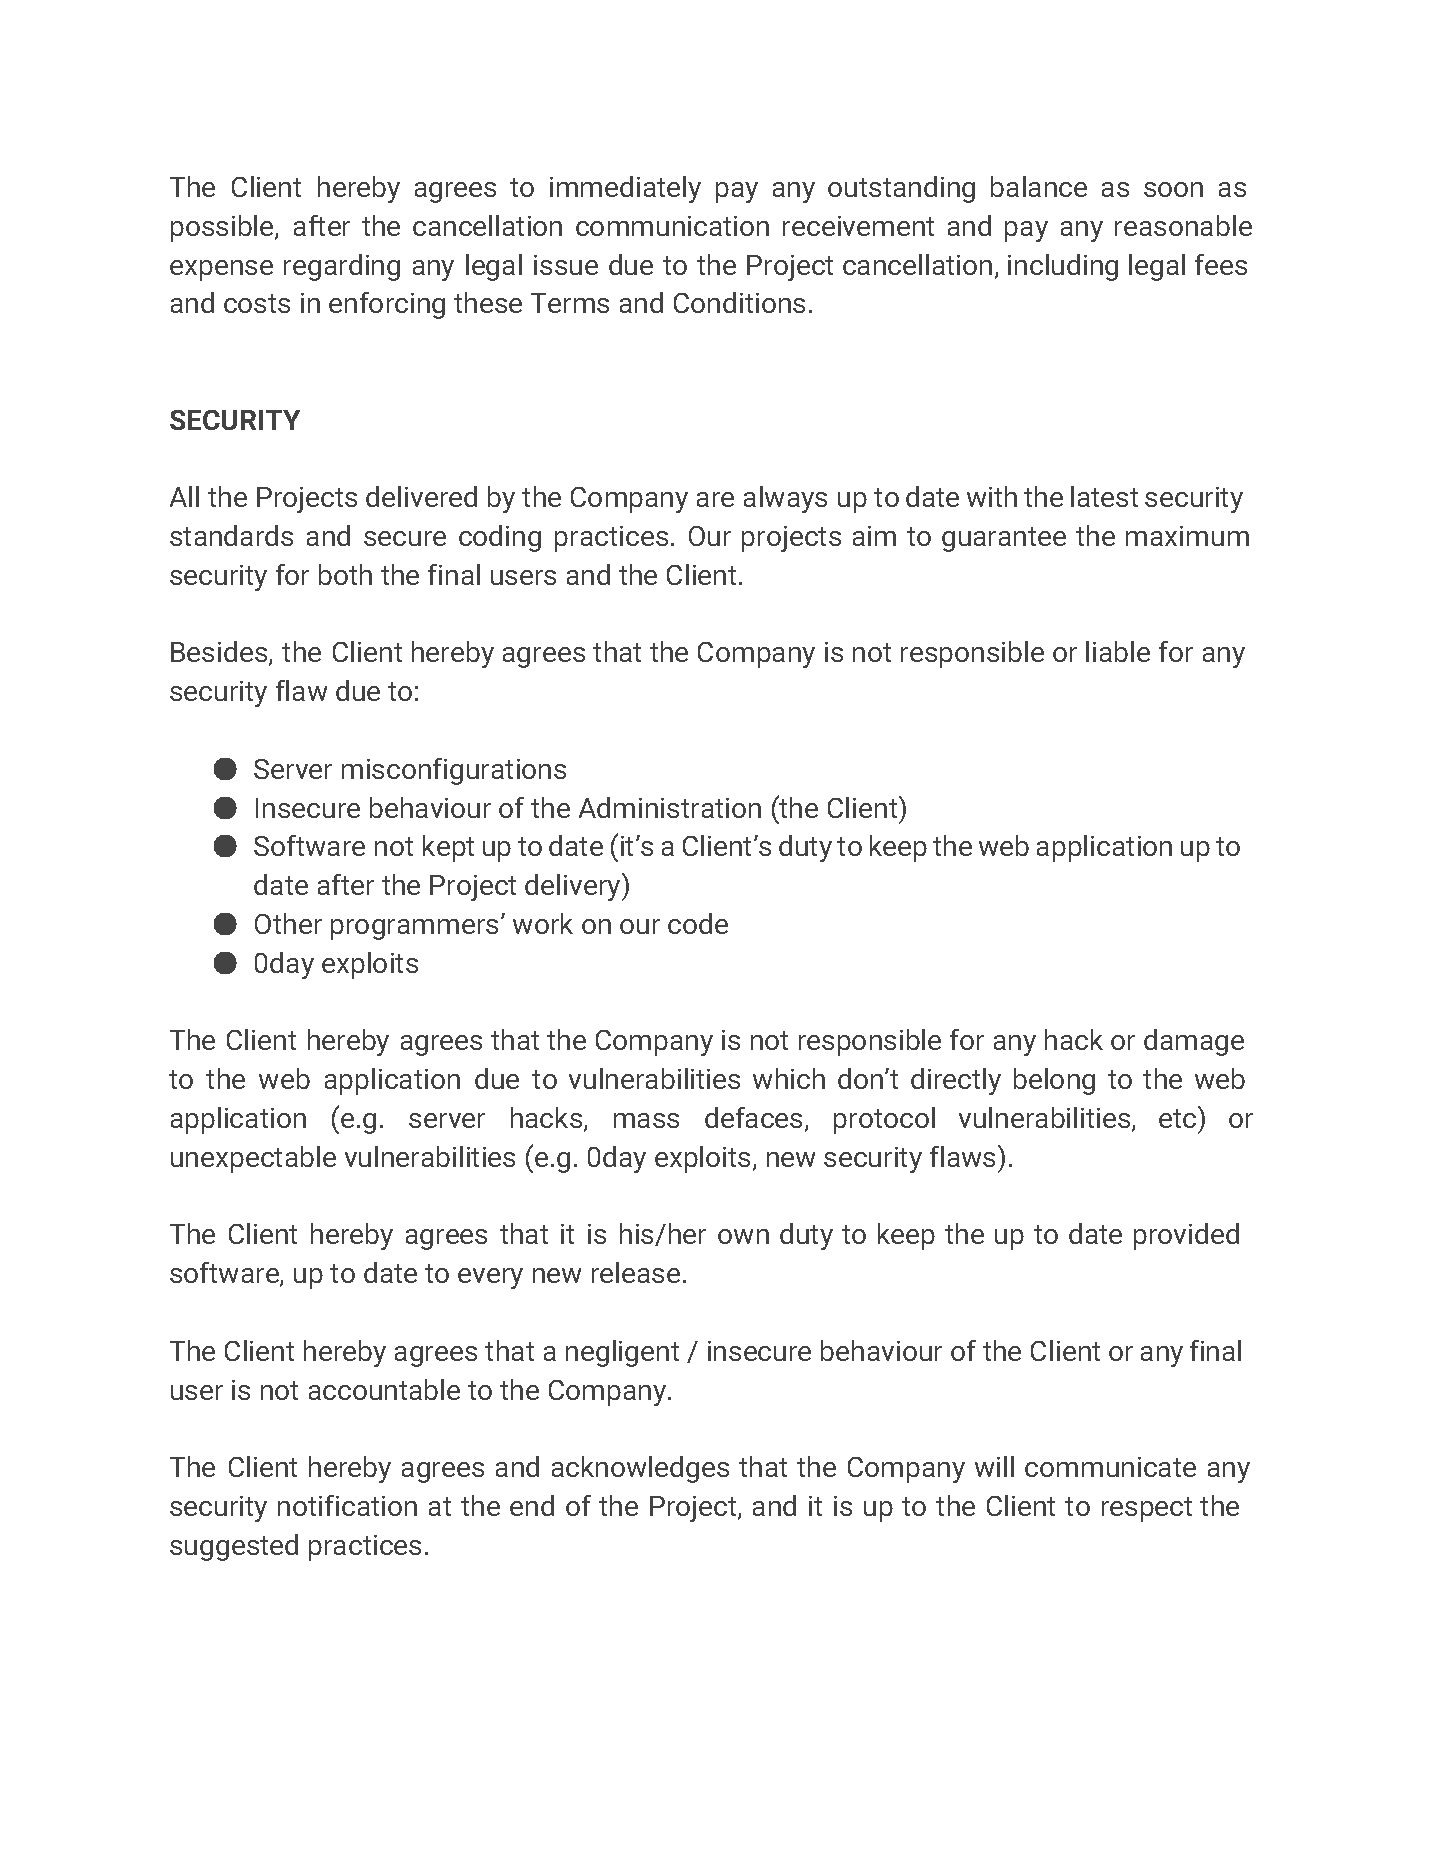 The image size is (1439, 1862). I want to click on regarding, so click(342, 267).
